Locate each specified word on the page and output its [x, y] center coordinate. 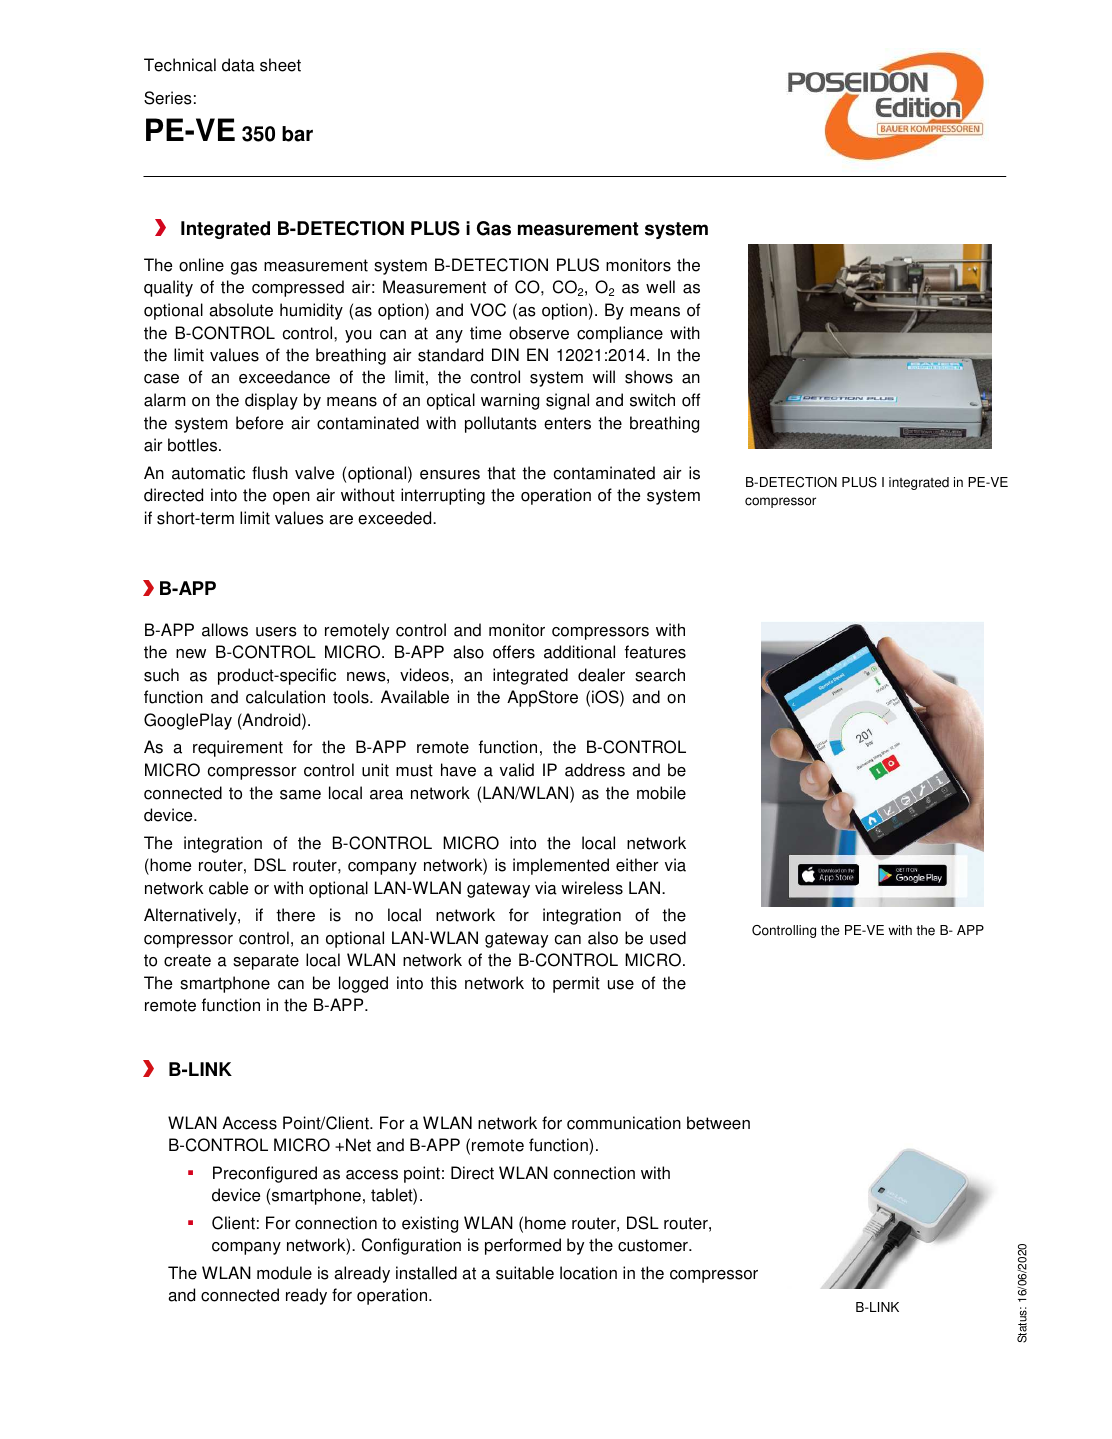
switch [652, 400]
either [637, 865]
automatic [208, 473]
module [284, 1273]
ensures [450, 475]
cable [228, 888]
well [660, 287]
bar [297, 134]
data [238, 65]
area [386, 795]
